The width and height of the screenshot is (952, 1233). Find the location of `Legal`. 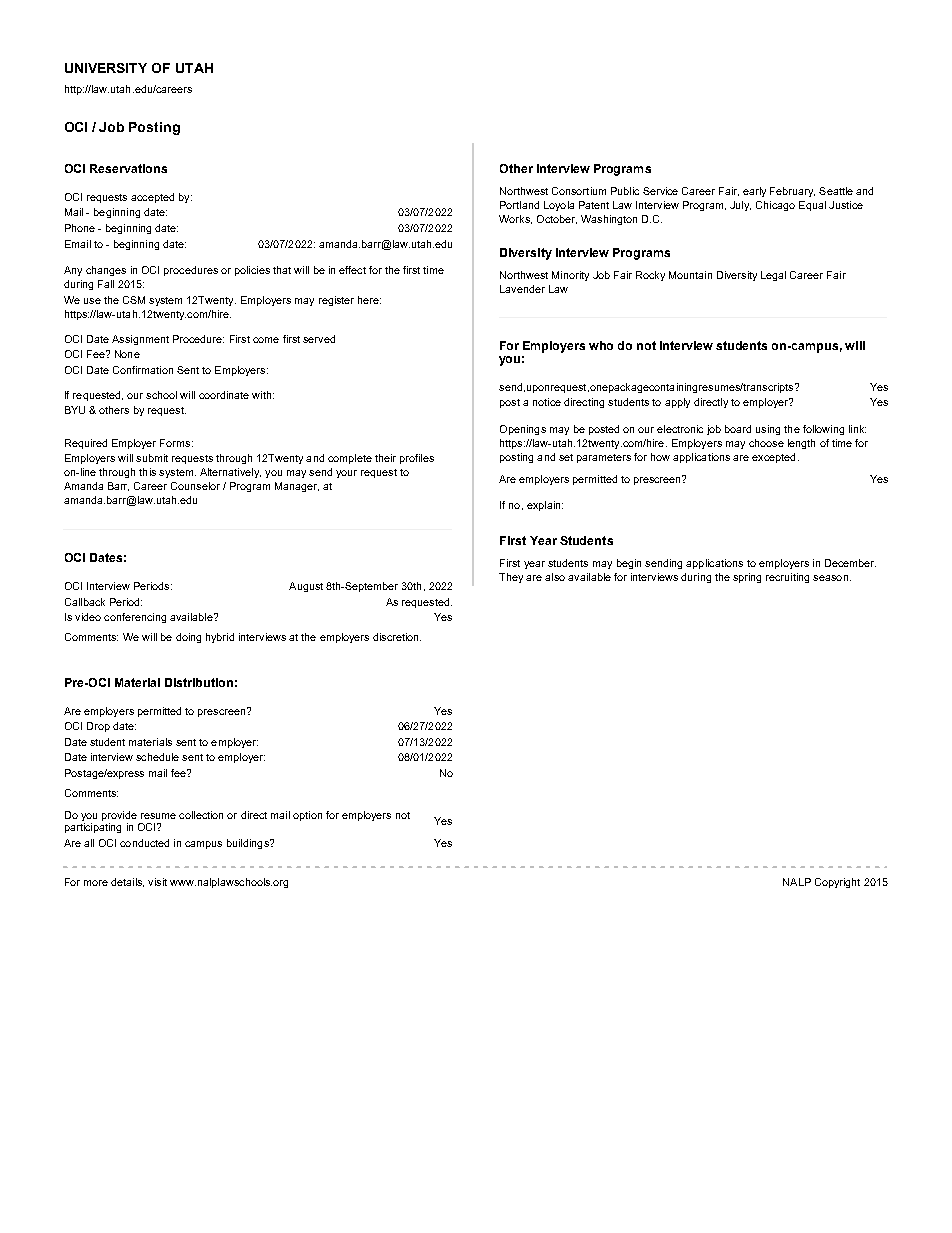

Legal is located at coordinates (773, 276).
